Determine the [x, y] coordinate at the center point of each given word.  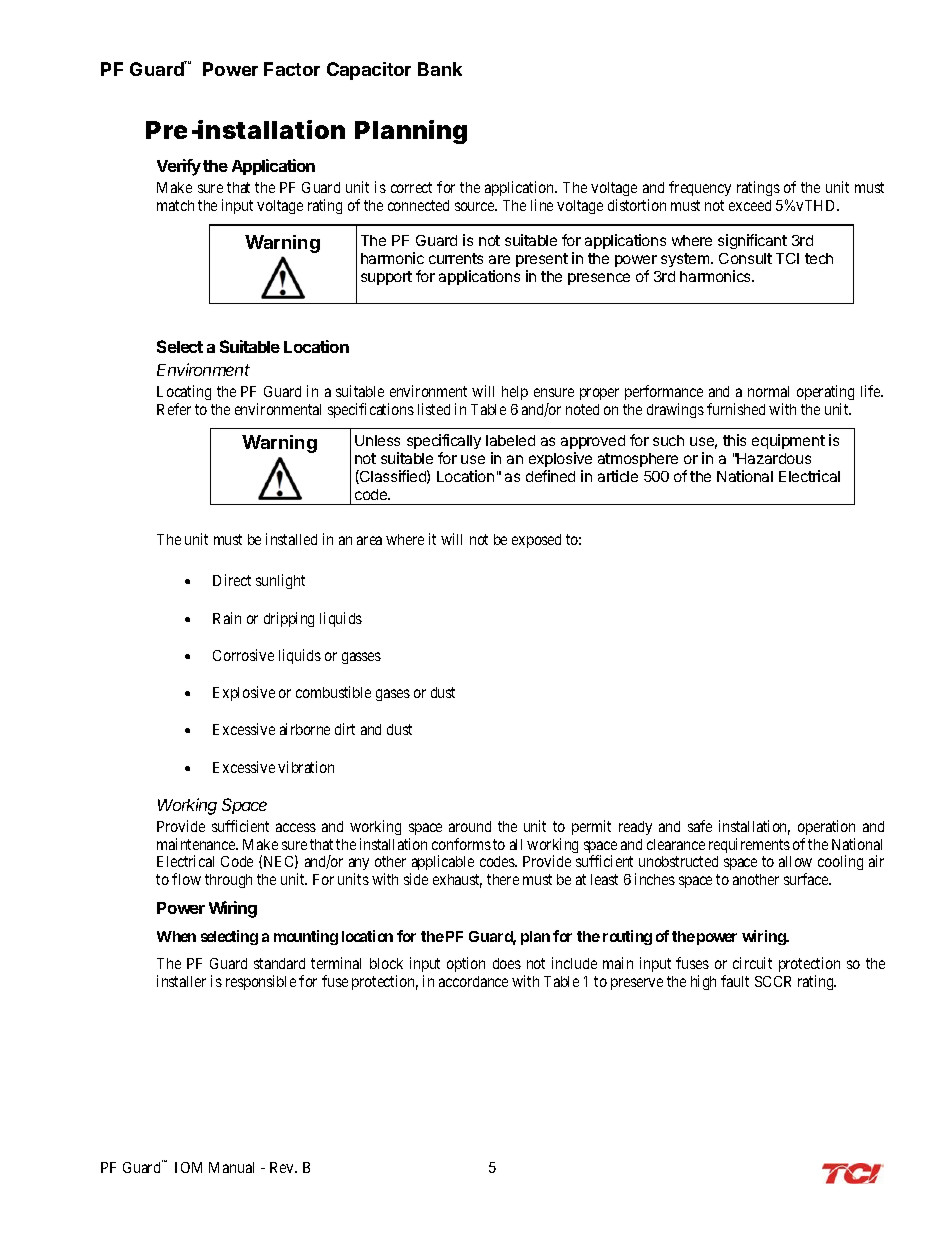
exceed [750, 205]
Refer [174, 409]
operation [826, 827]
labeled [510, 440]
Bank [440, 69]
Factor [292, 69]
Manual [231, 1167]
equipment [788, 441]
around [470, 826]
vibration [306, 767]
